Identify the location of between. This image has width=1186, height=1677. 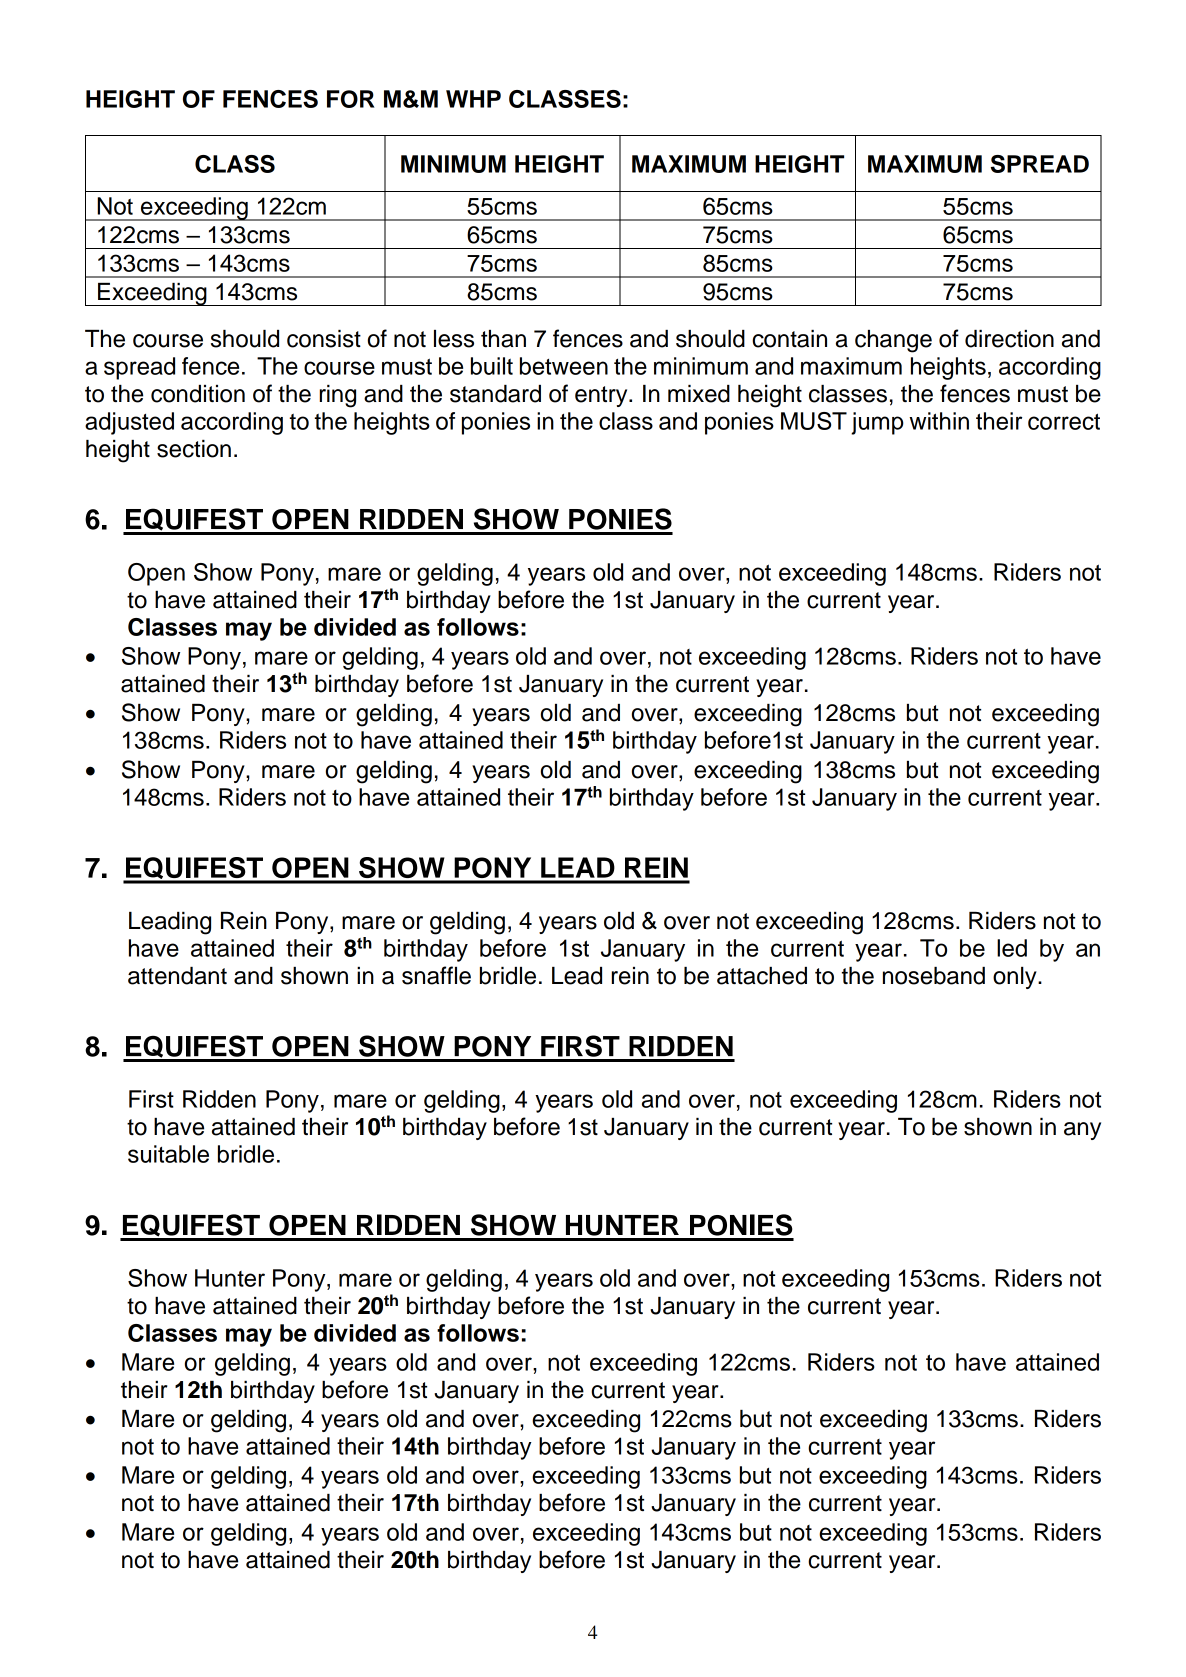
(564, 366).
